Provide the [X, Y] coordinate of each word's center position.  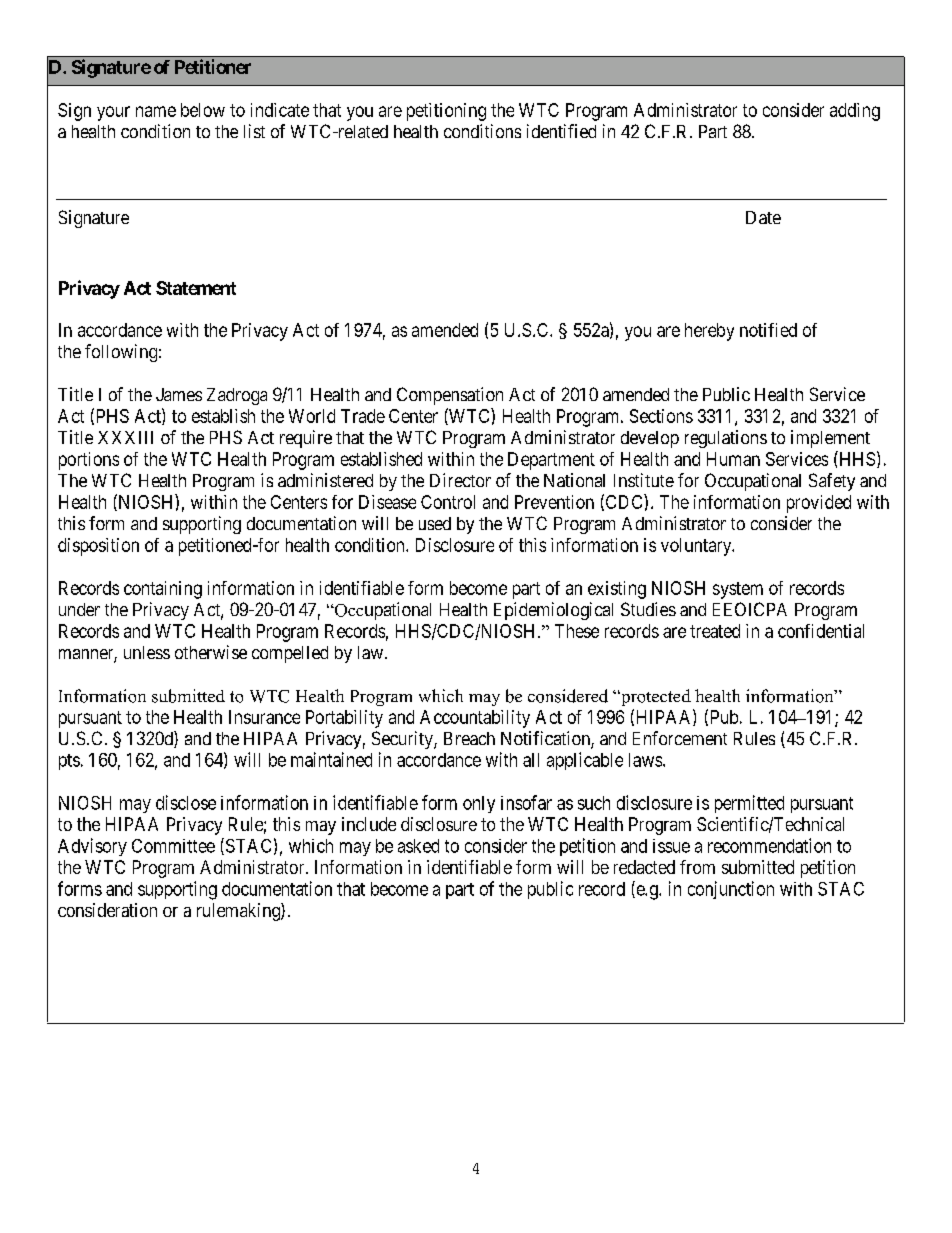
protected [655, 697]
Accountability [475, 719]
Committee [173, 846]
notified [768, 330]
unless [147, 652]
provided [819, 504]
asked [418, 846]
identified [561, 131]
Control [448, 502]
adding [855, 112]
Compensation [450, 396]
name [156, 111]
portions [89, 461]
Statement [196, 288]
